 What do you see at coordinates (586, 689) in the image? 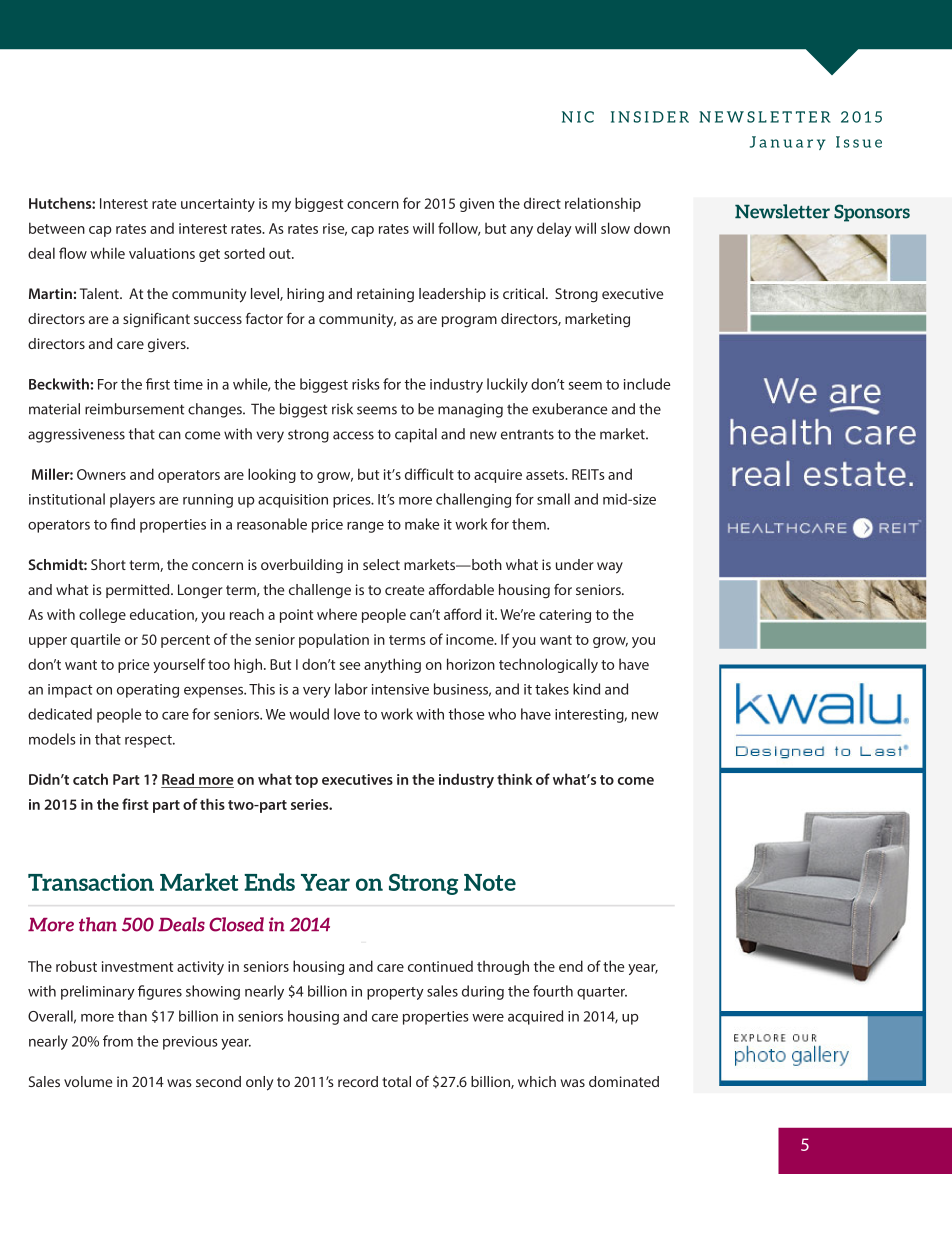
I see `kind` at bounding box center [586, 689].
